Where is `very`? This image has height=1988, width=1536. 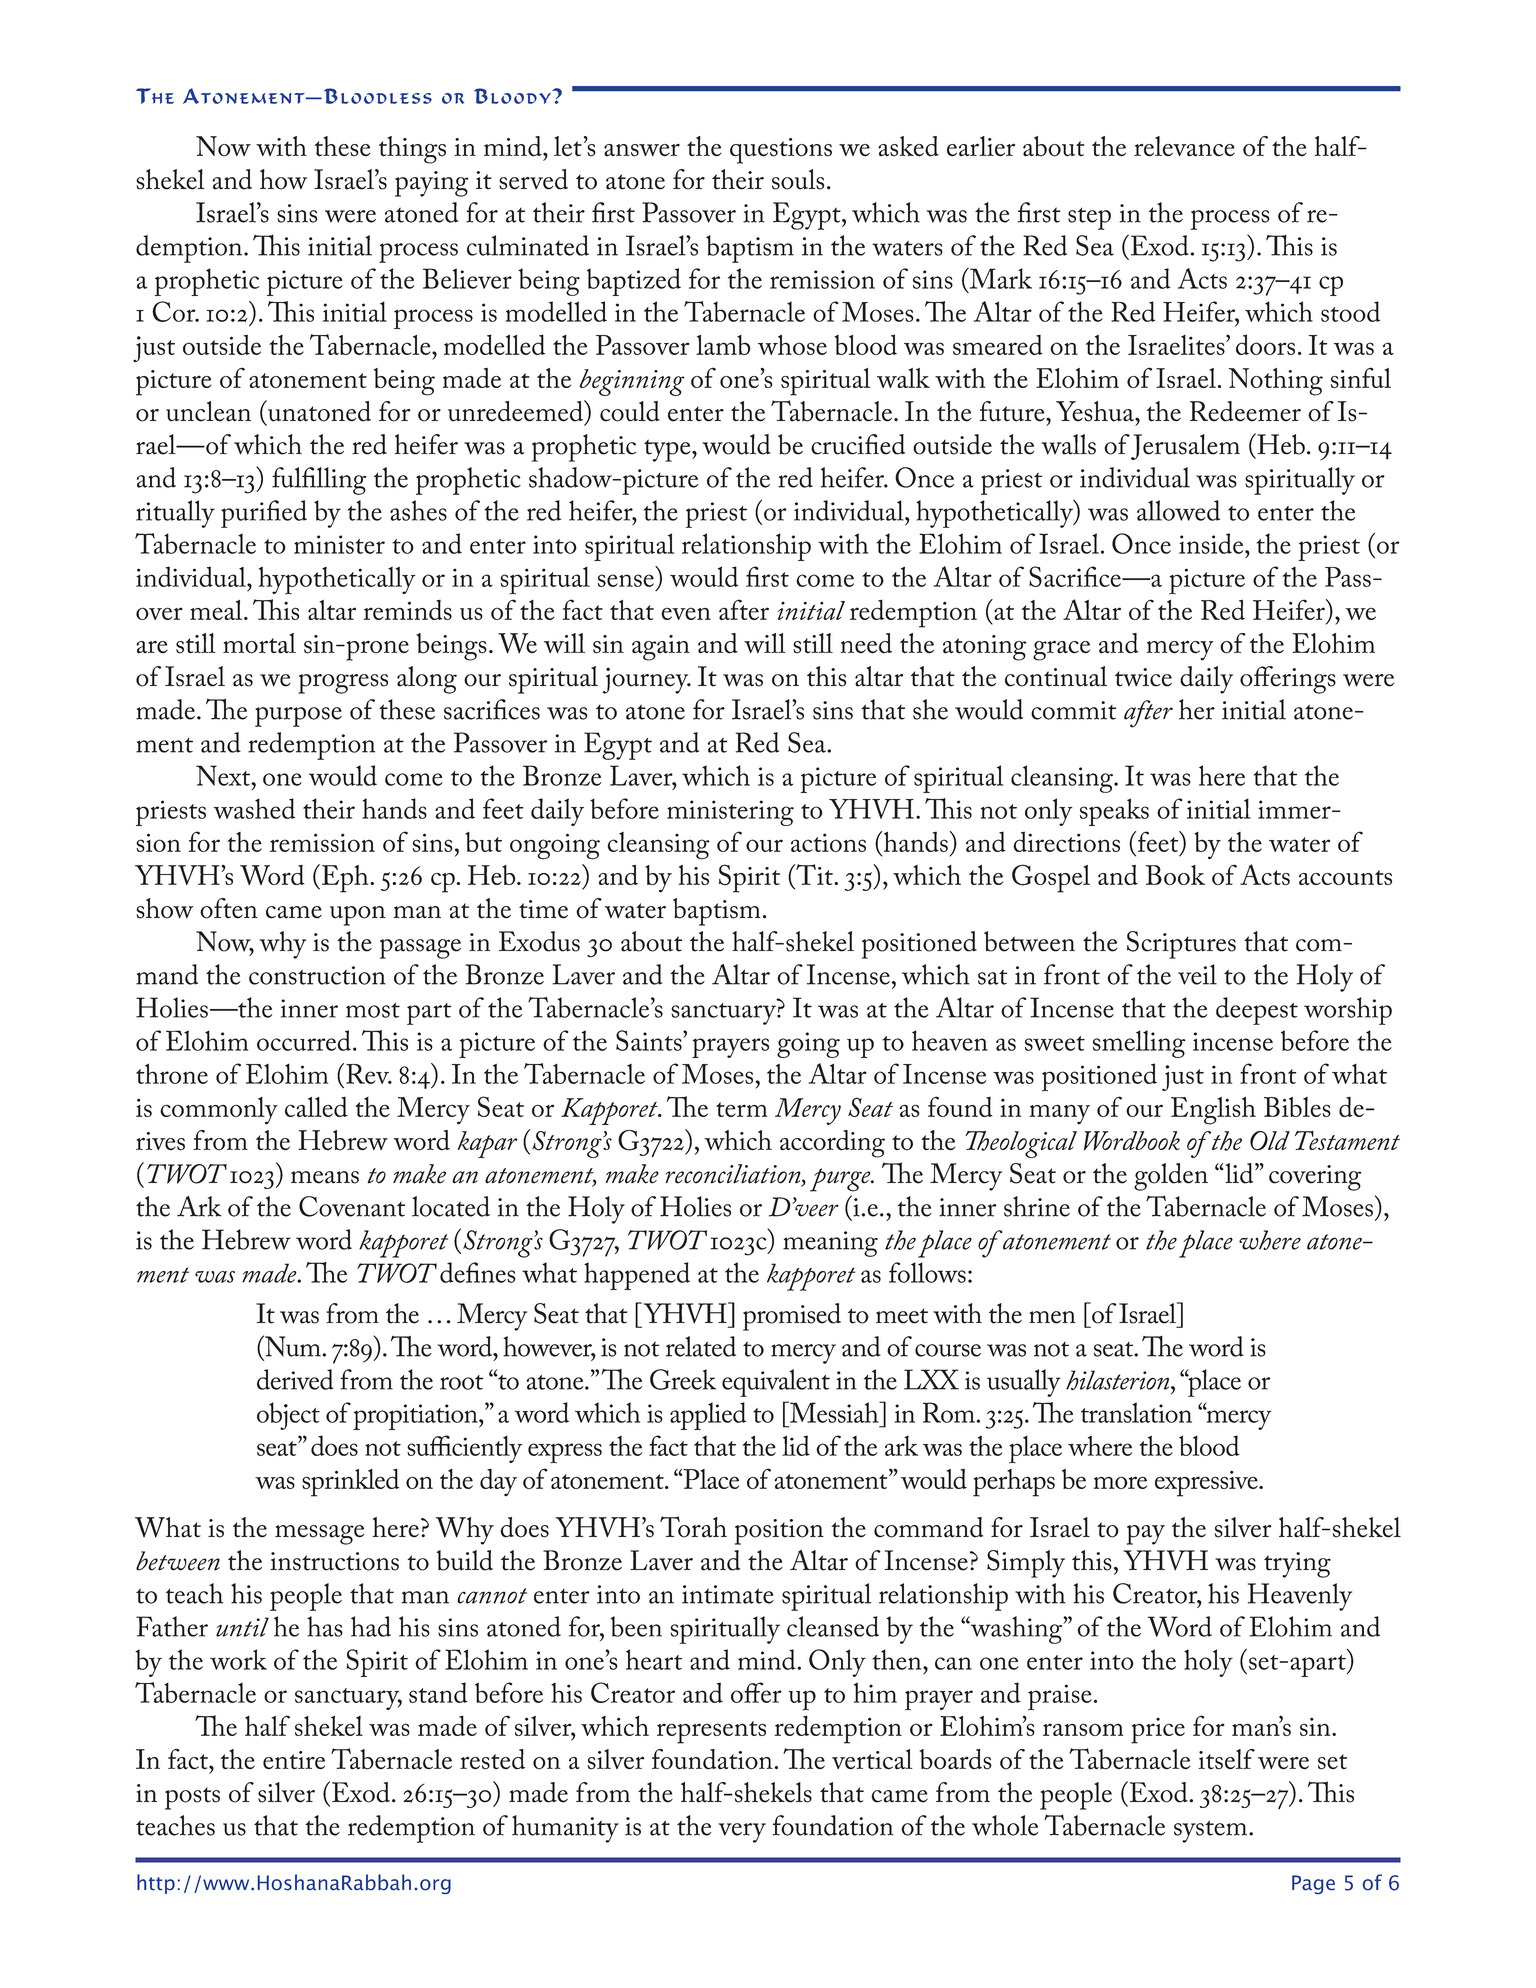 very is located at coordinates (742, 1833).
